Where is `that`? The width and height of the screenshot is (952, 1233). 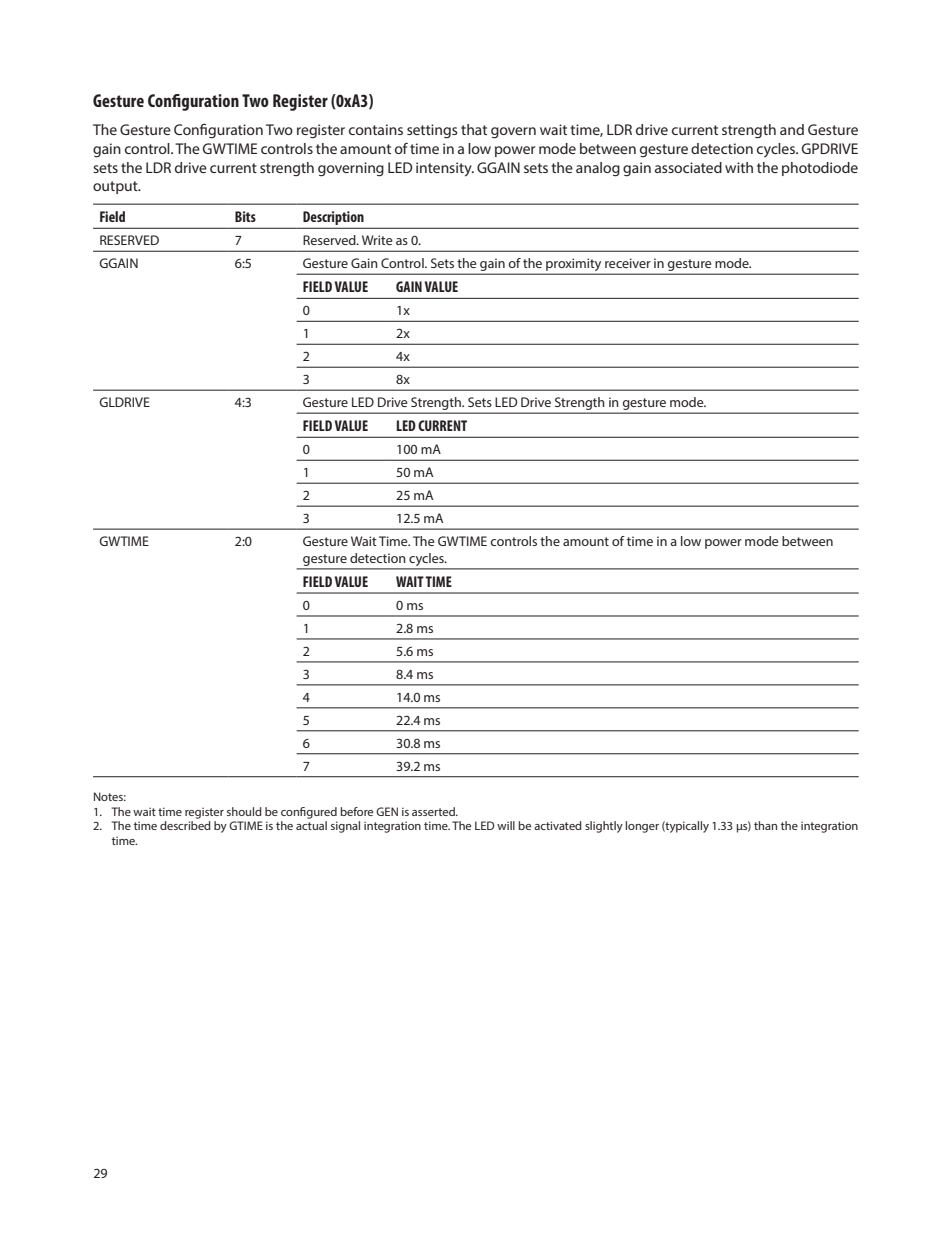 that is located at coordinates (474, 129).
